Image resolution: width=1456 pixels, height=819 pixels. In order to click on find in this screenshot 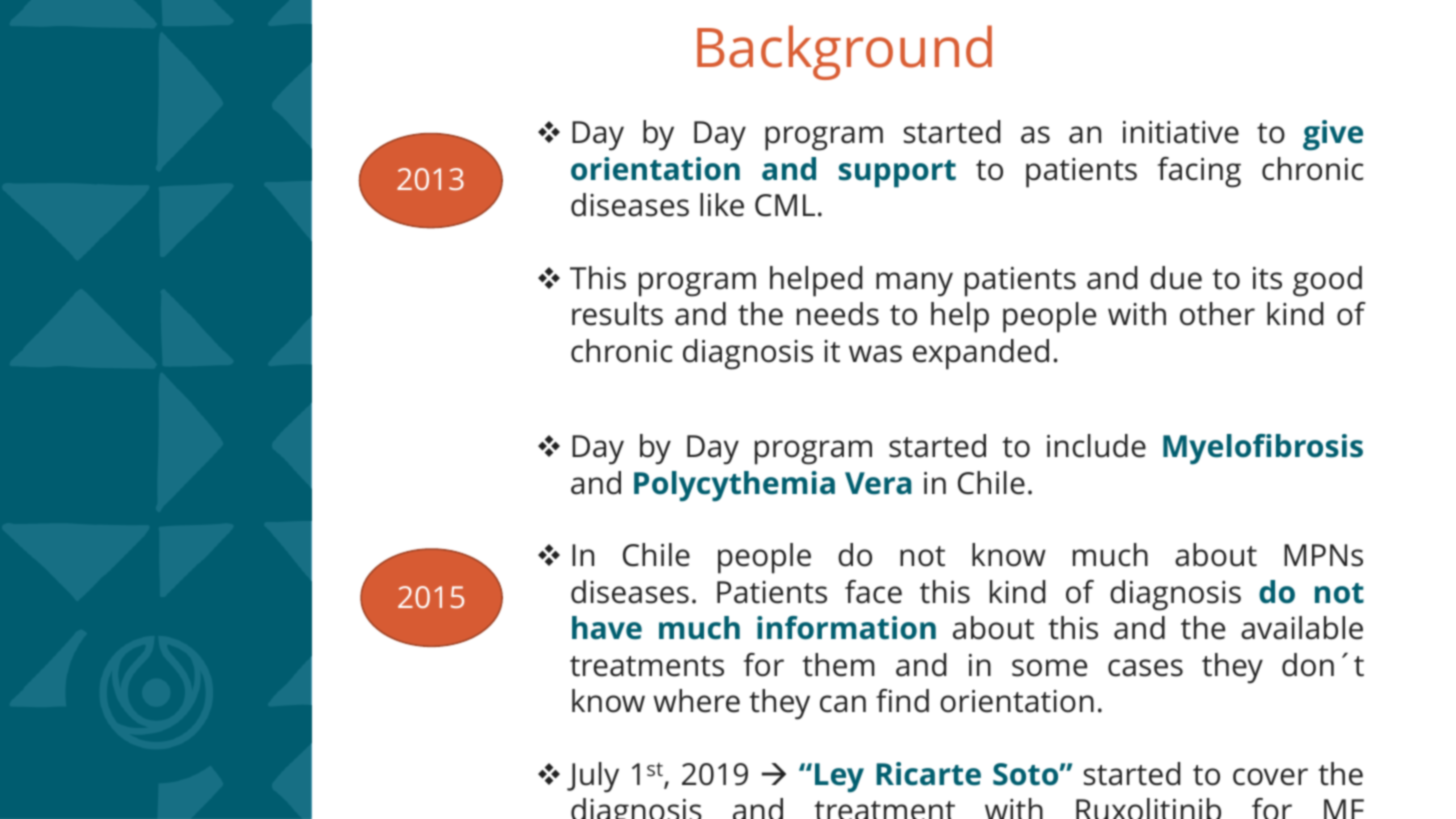, I will do `click(902, 701)`.
